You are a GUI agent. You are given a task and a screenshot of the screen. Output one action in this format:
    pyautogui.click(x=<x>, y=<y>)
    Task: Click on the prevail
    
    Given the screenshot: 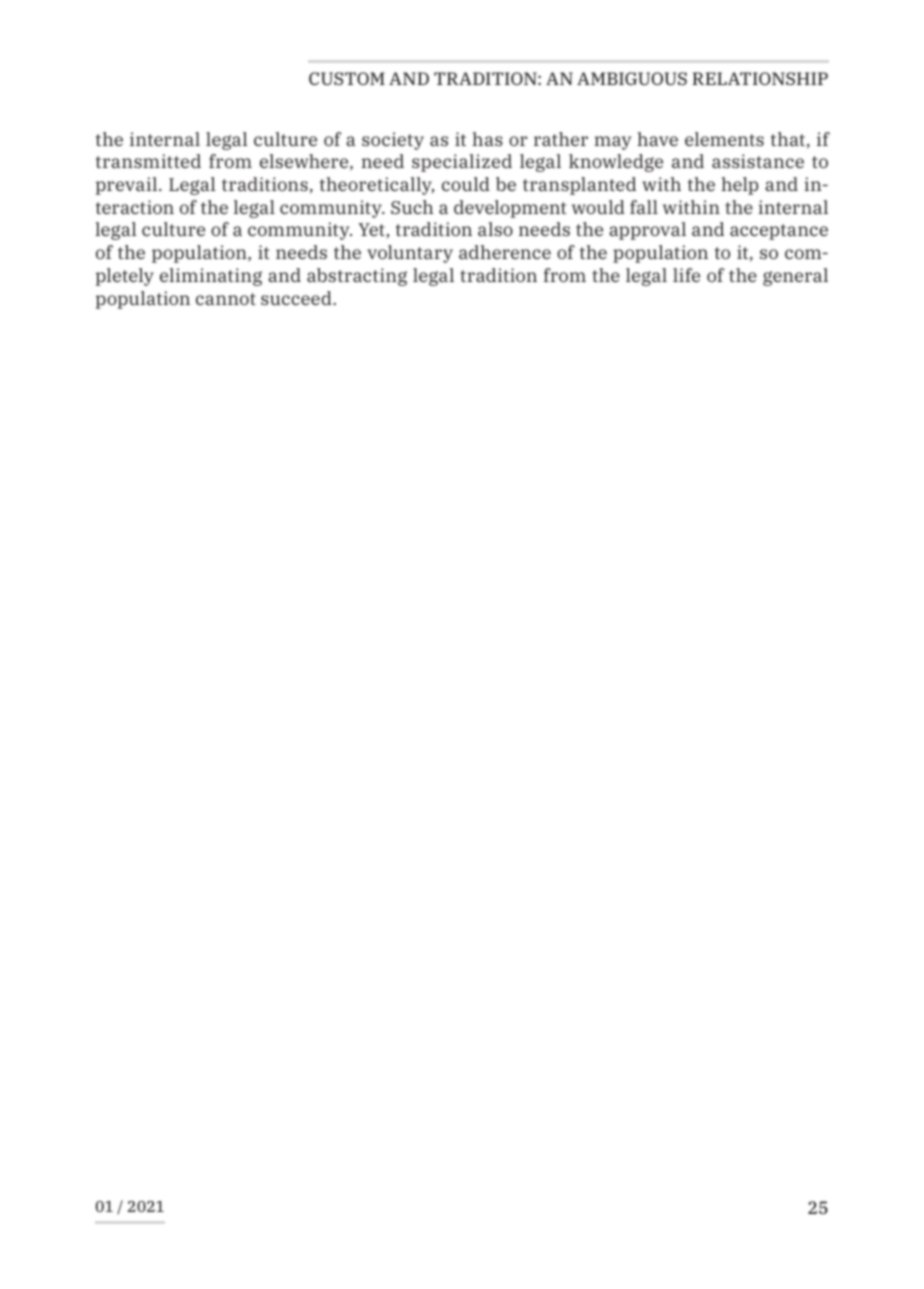 What is the action you would take?
    pyautogui.click(x=128, y=186)
